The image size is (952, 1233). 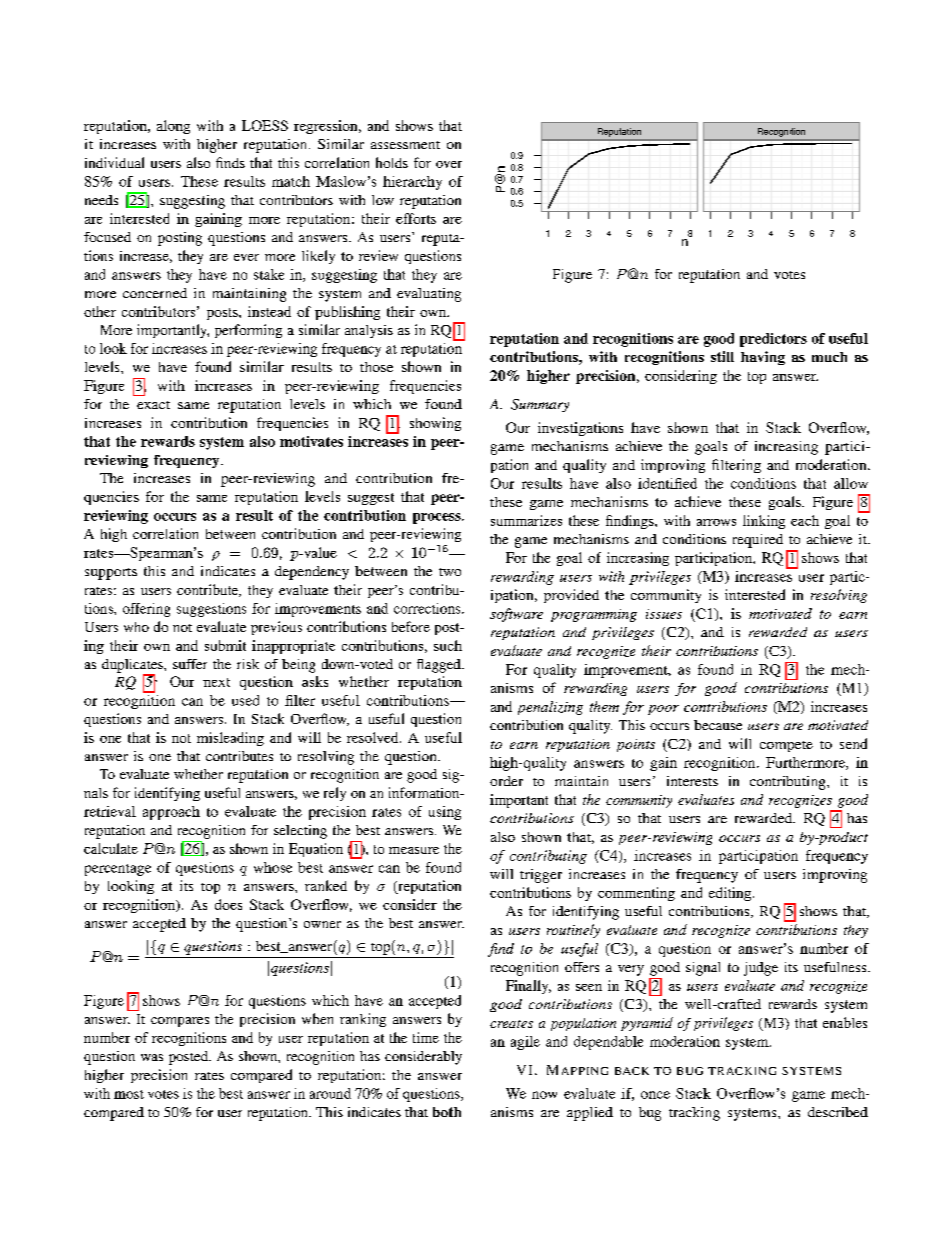 What do you see at coordinates (516, 615) in the screenshot?
I see `software` at bounding box center [516, 615].
